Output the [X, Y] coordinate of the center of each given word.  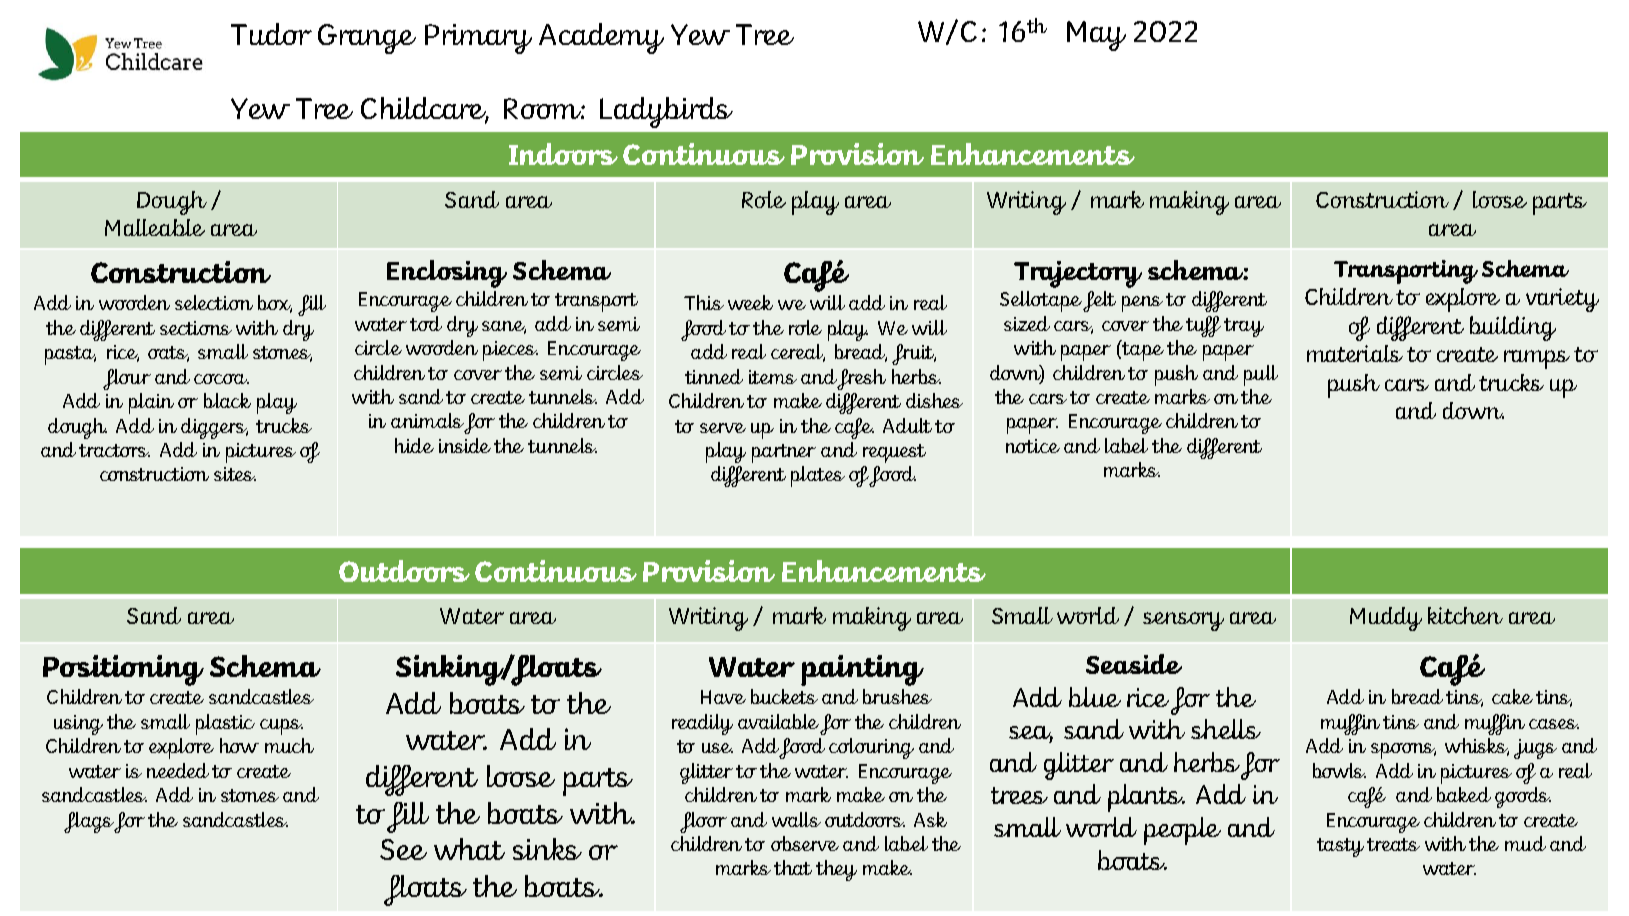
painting [862, 670]
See [403, 849]
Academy [601, 38]
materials [1355, 353]
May [1096, 36]
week [750, 302]
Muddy [1386, 619]
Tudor [271, 34]
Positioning [123, 670]
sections [196, 328]
